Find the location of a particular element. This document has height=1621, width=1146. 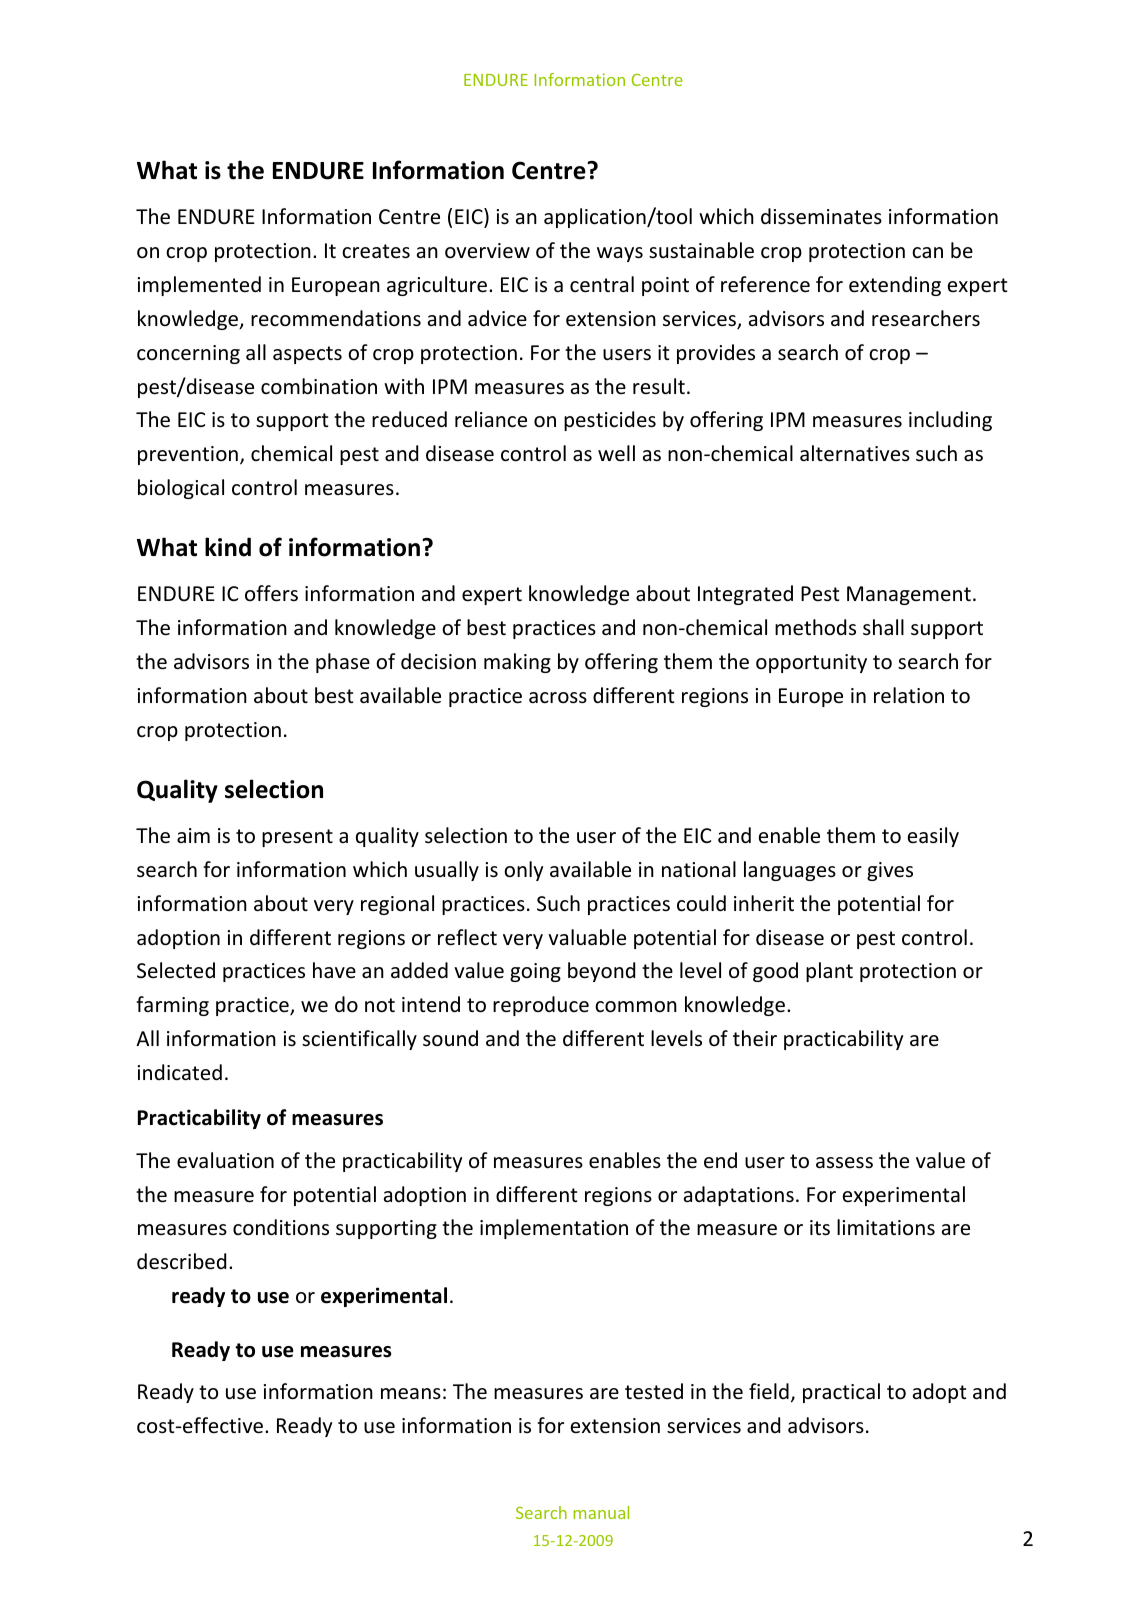

means is located at coordinates (411, 1394).
